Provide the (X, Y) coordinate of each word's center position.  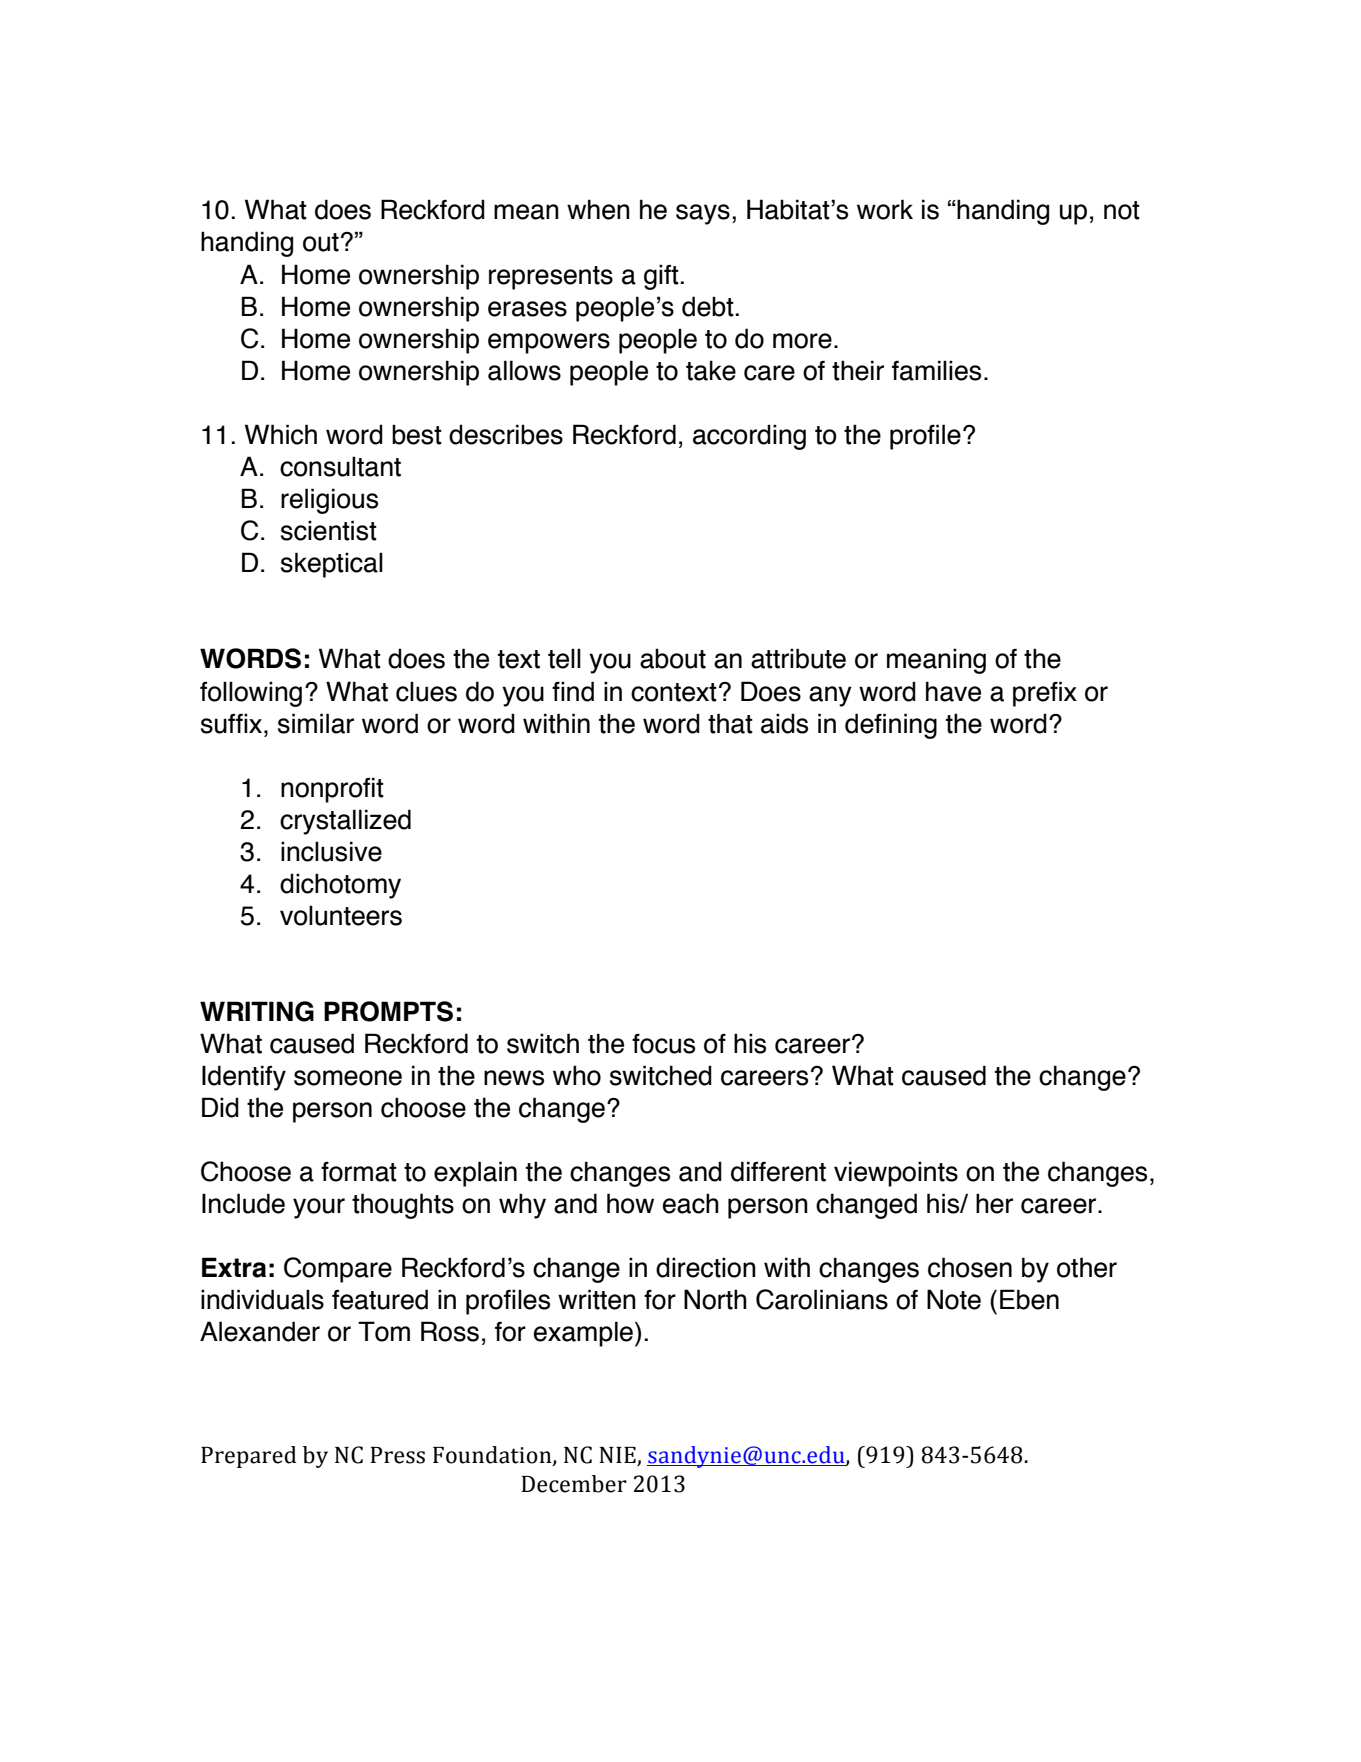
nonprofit (332, 790)
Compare (338, 1270)
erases (527, 309)
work (885, 209)
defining (891, 726)
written (597, 1299)
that (730, 723)
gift (661, 277)
